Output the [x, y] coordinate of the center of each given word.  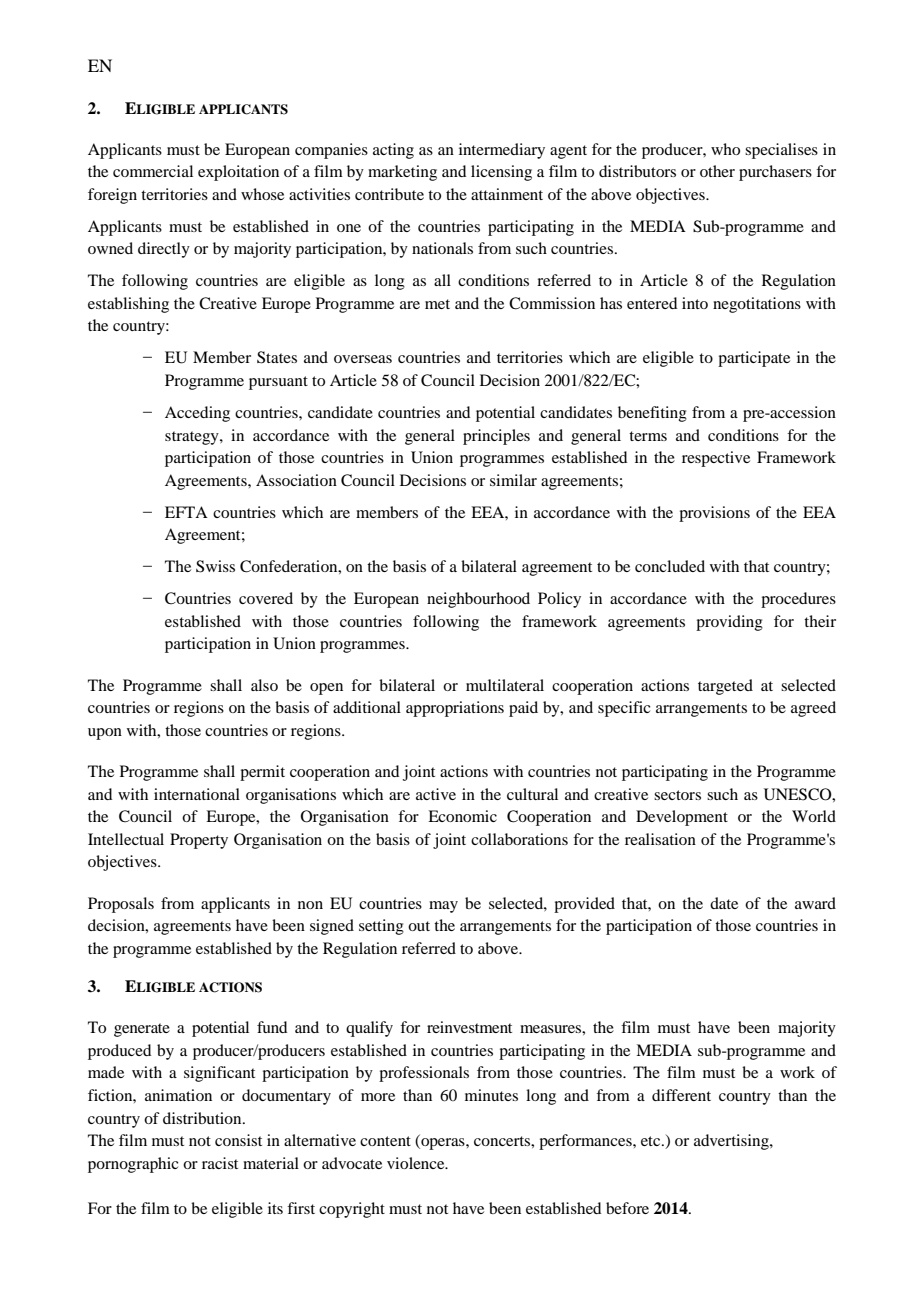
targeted [725, 687]
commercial [153, 171]
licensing [501, 173]
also [264, 685]
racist [220, 1163]
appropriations [455, 709]
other [717, 171]
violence [417, 1163]
